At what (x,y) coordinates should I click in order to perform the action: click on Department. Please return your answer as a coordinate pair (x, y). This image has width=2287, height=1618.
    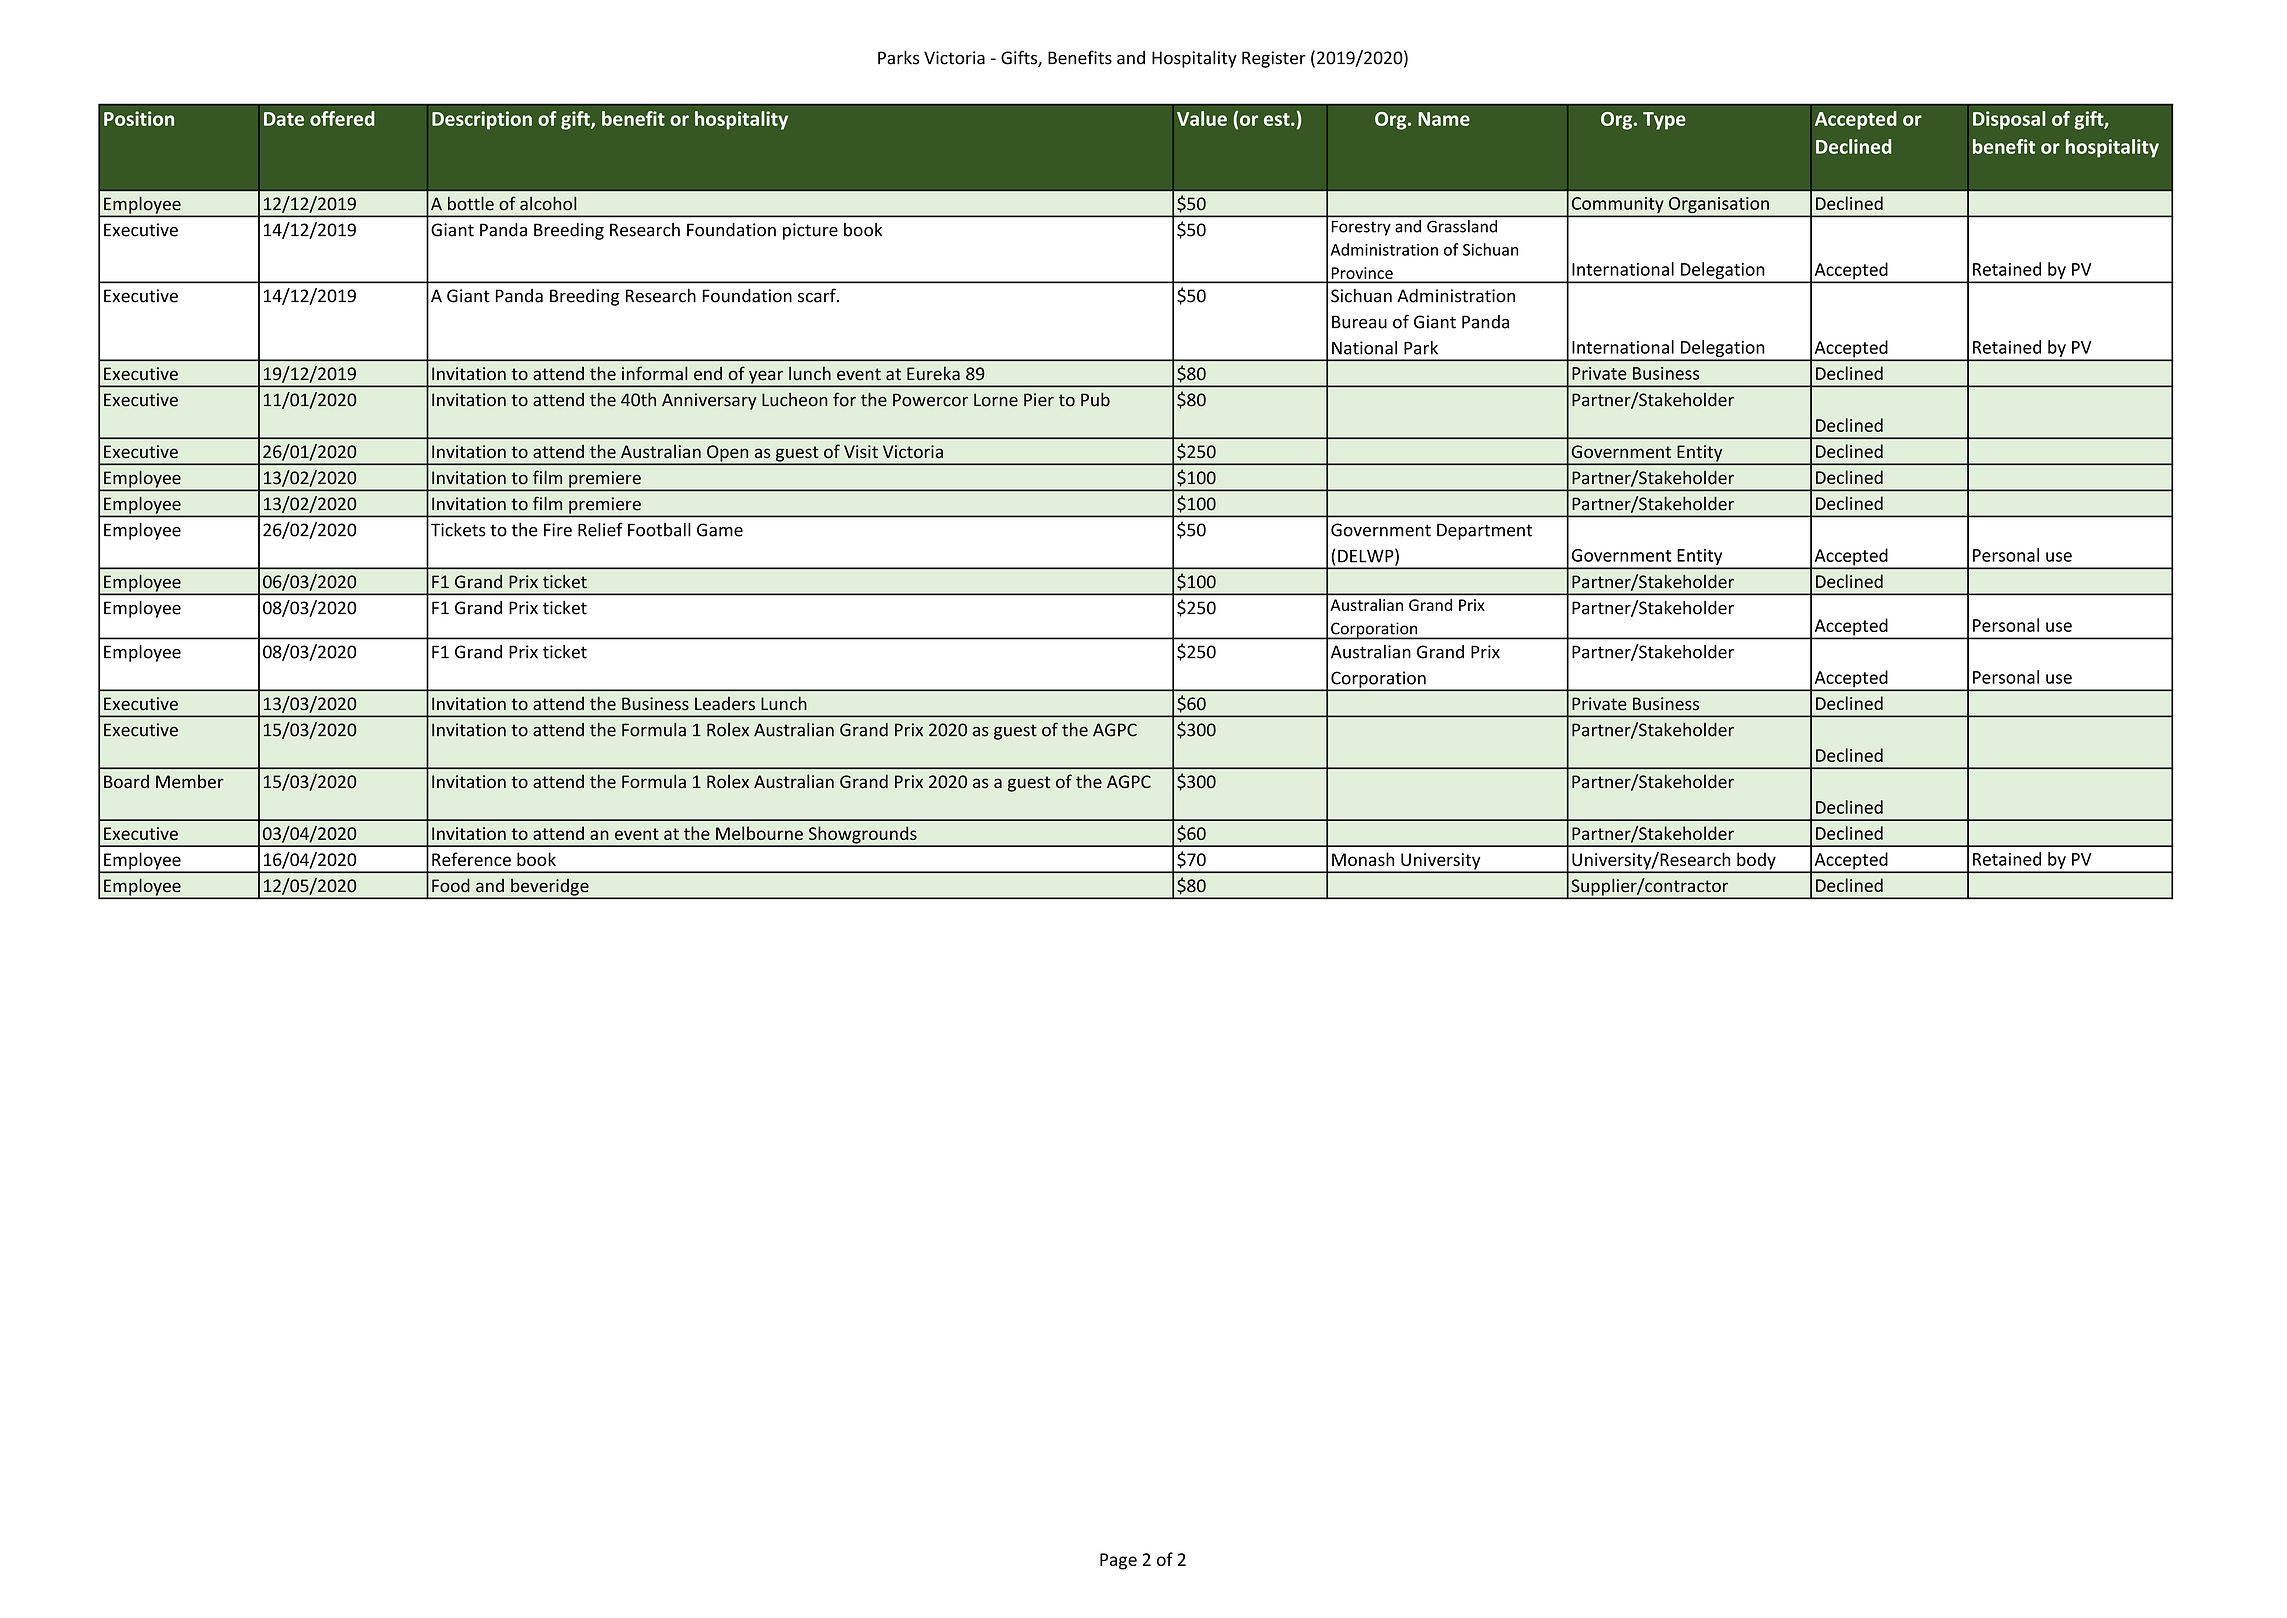
    Looking at the image, I should click on (1484, 531).
